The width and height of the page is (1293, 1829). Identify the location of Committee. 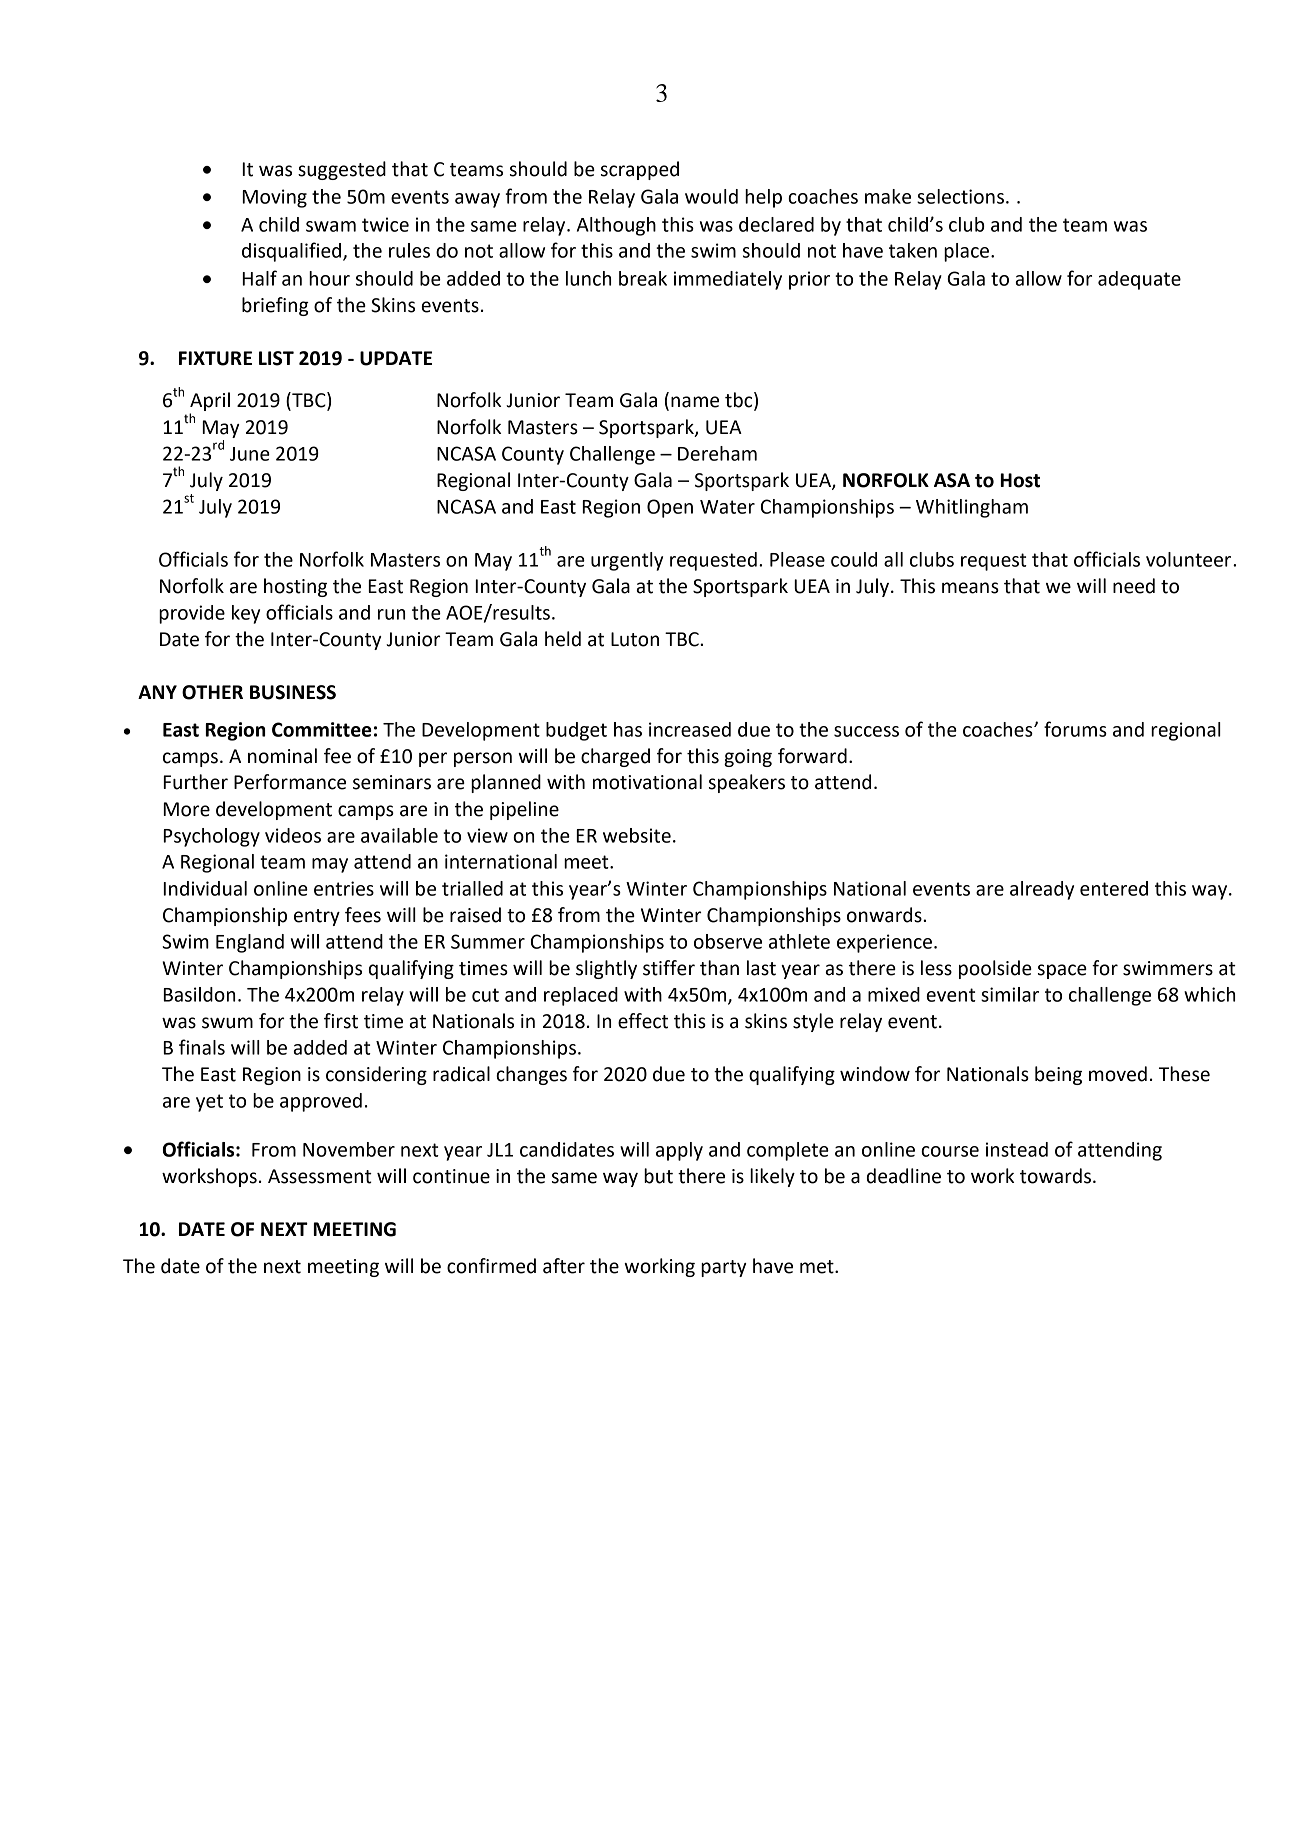
(322, 729).
